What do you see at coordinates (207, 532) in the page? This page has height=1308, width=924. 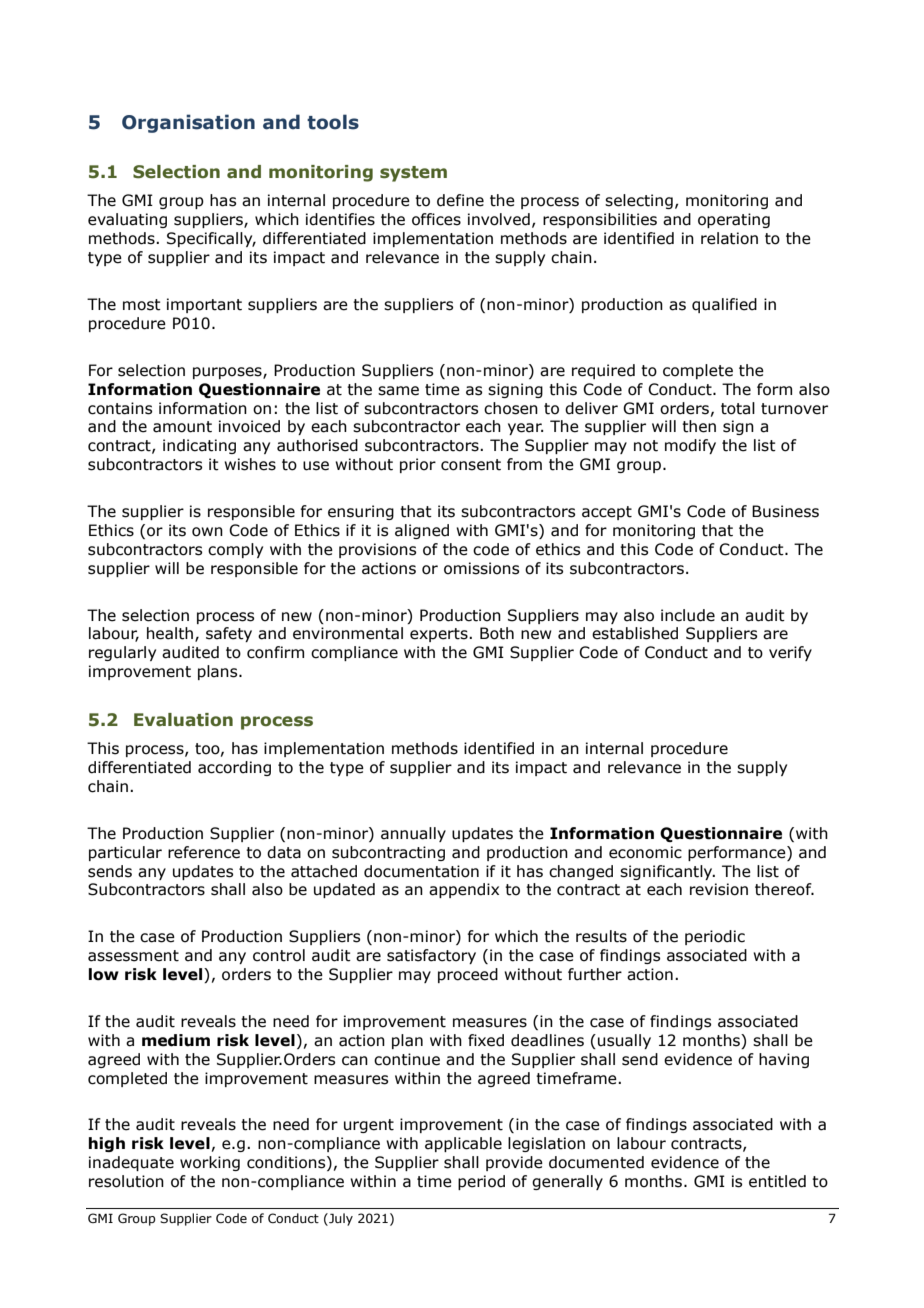 I see `own` at bounding box center [207, 532].
